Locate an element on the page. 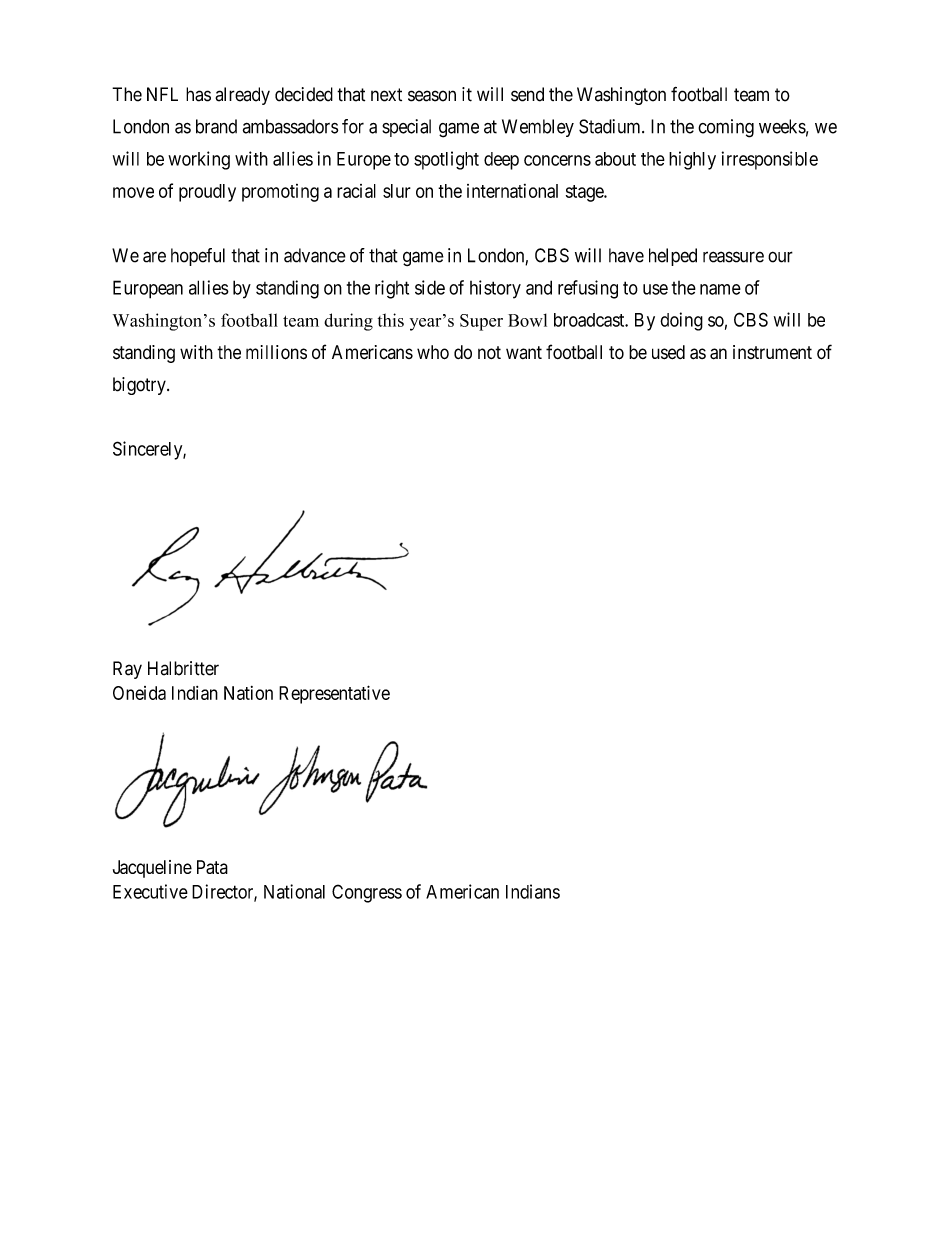 The height and width of the document is (1233, 952). Congress is located at coordinates (367, 893).
